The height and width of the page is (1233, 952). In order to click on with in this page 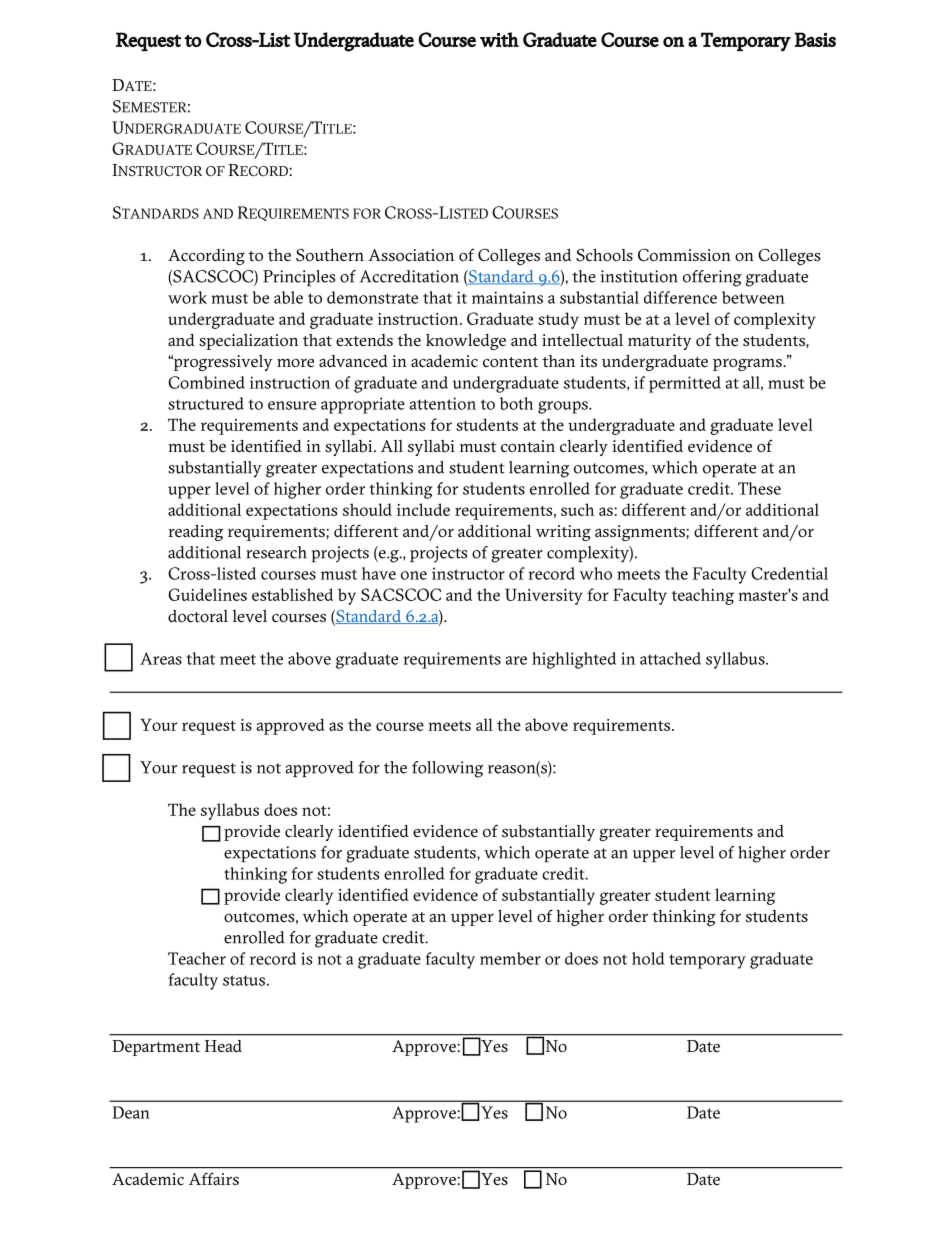, I will do `click(499, 39)`.
